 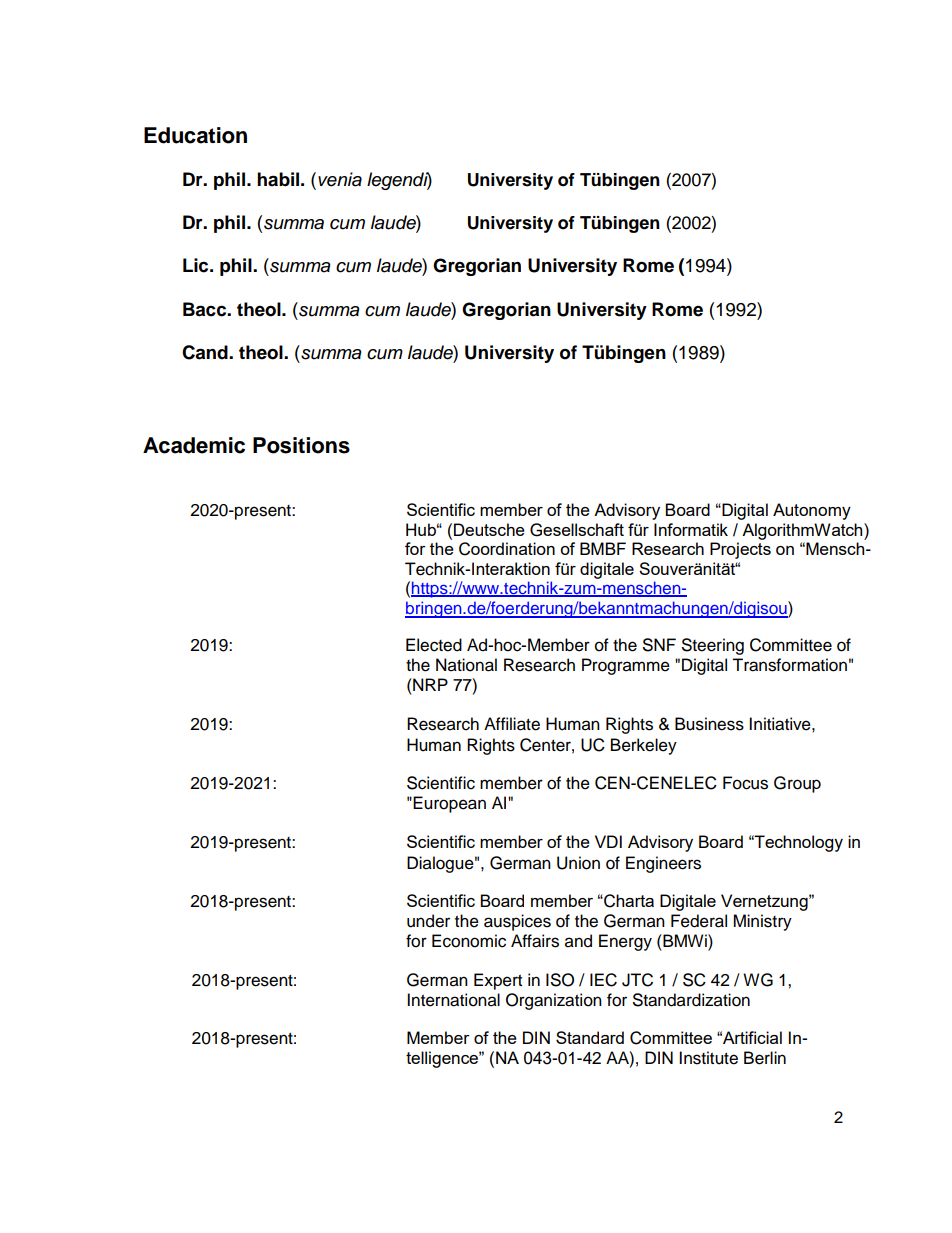 What do you see at coordinates (429, 684) in the page?
I see `NRP` at bounding box center [429, 684].
